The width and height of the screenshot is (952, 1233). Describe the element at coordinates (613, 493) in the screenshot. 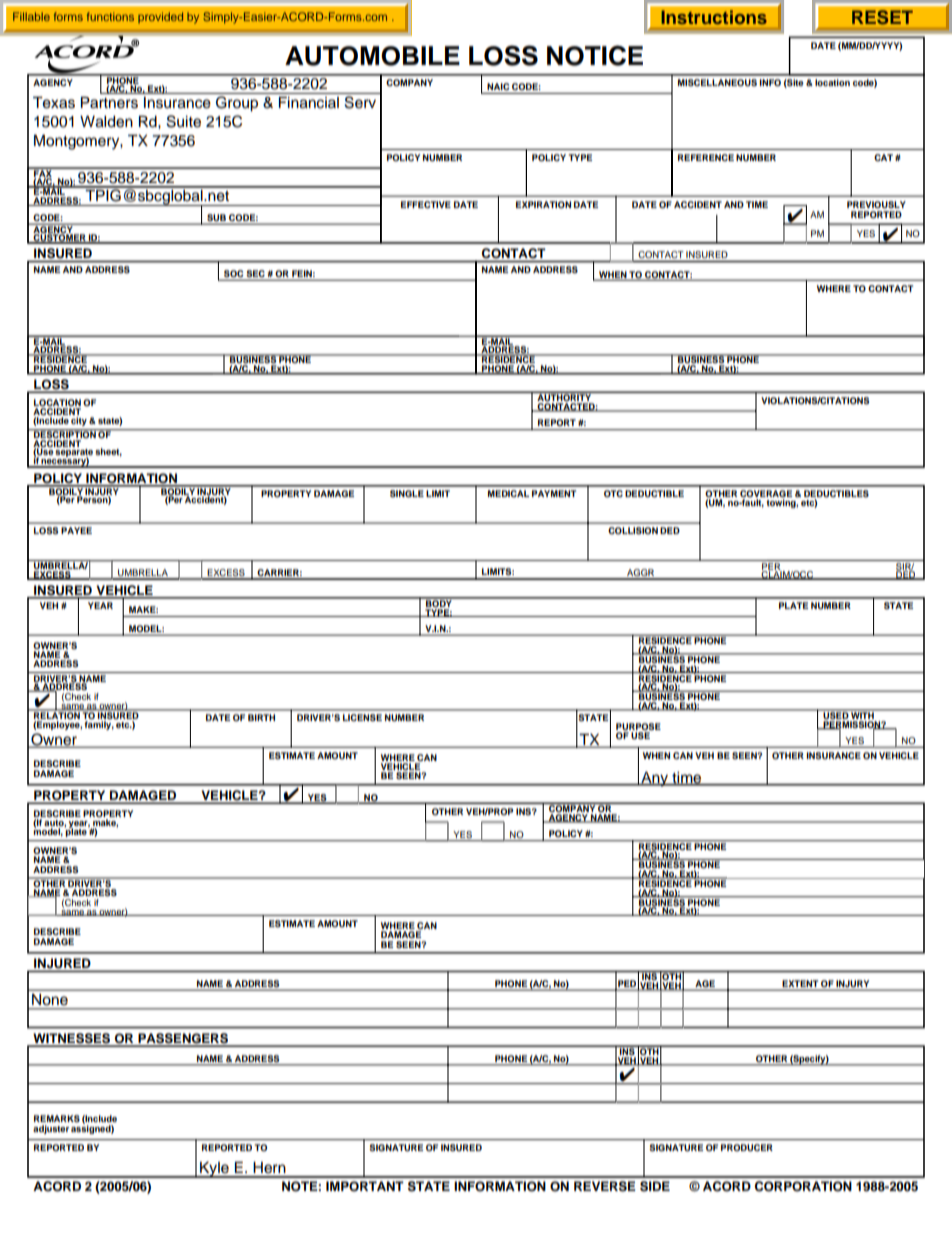

I see `OTC` at that location.
